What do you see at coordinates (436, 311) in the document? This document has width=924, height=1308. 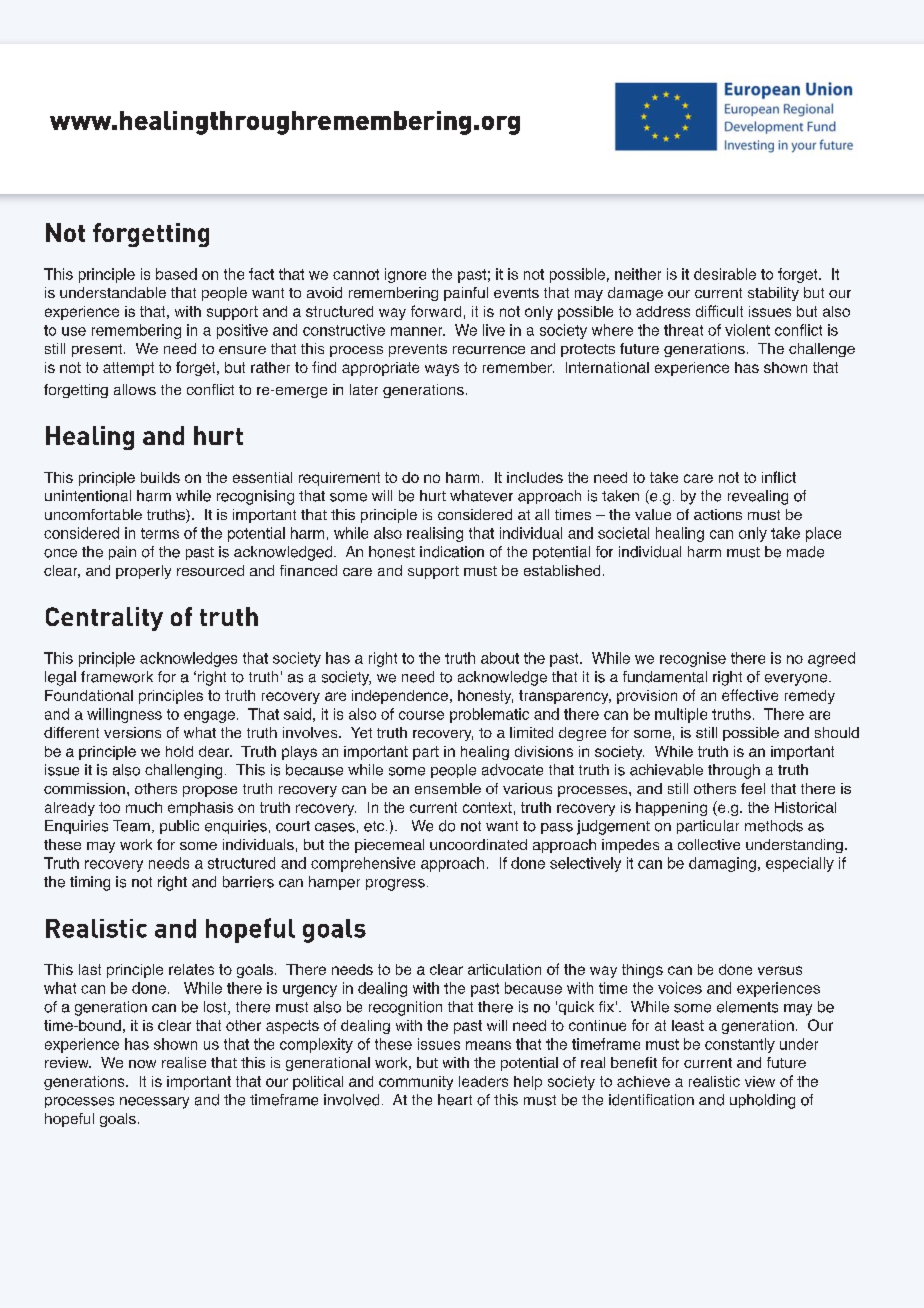 I see `forward` at bounding box center [436, 311].
